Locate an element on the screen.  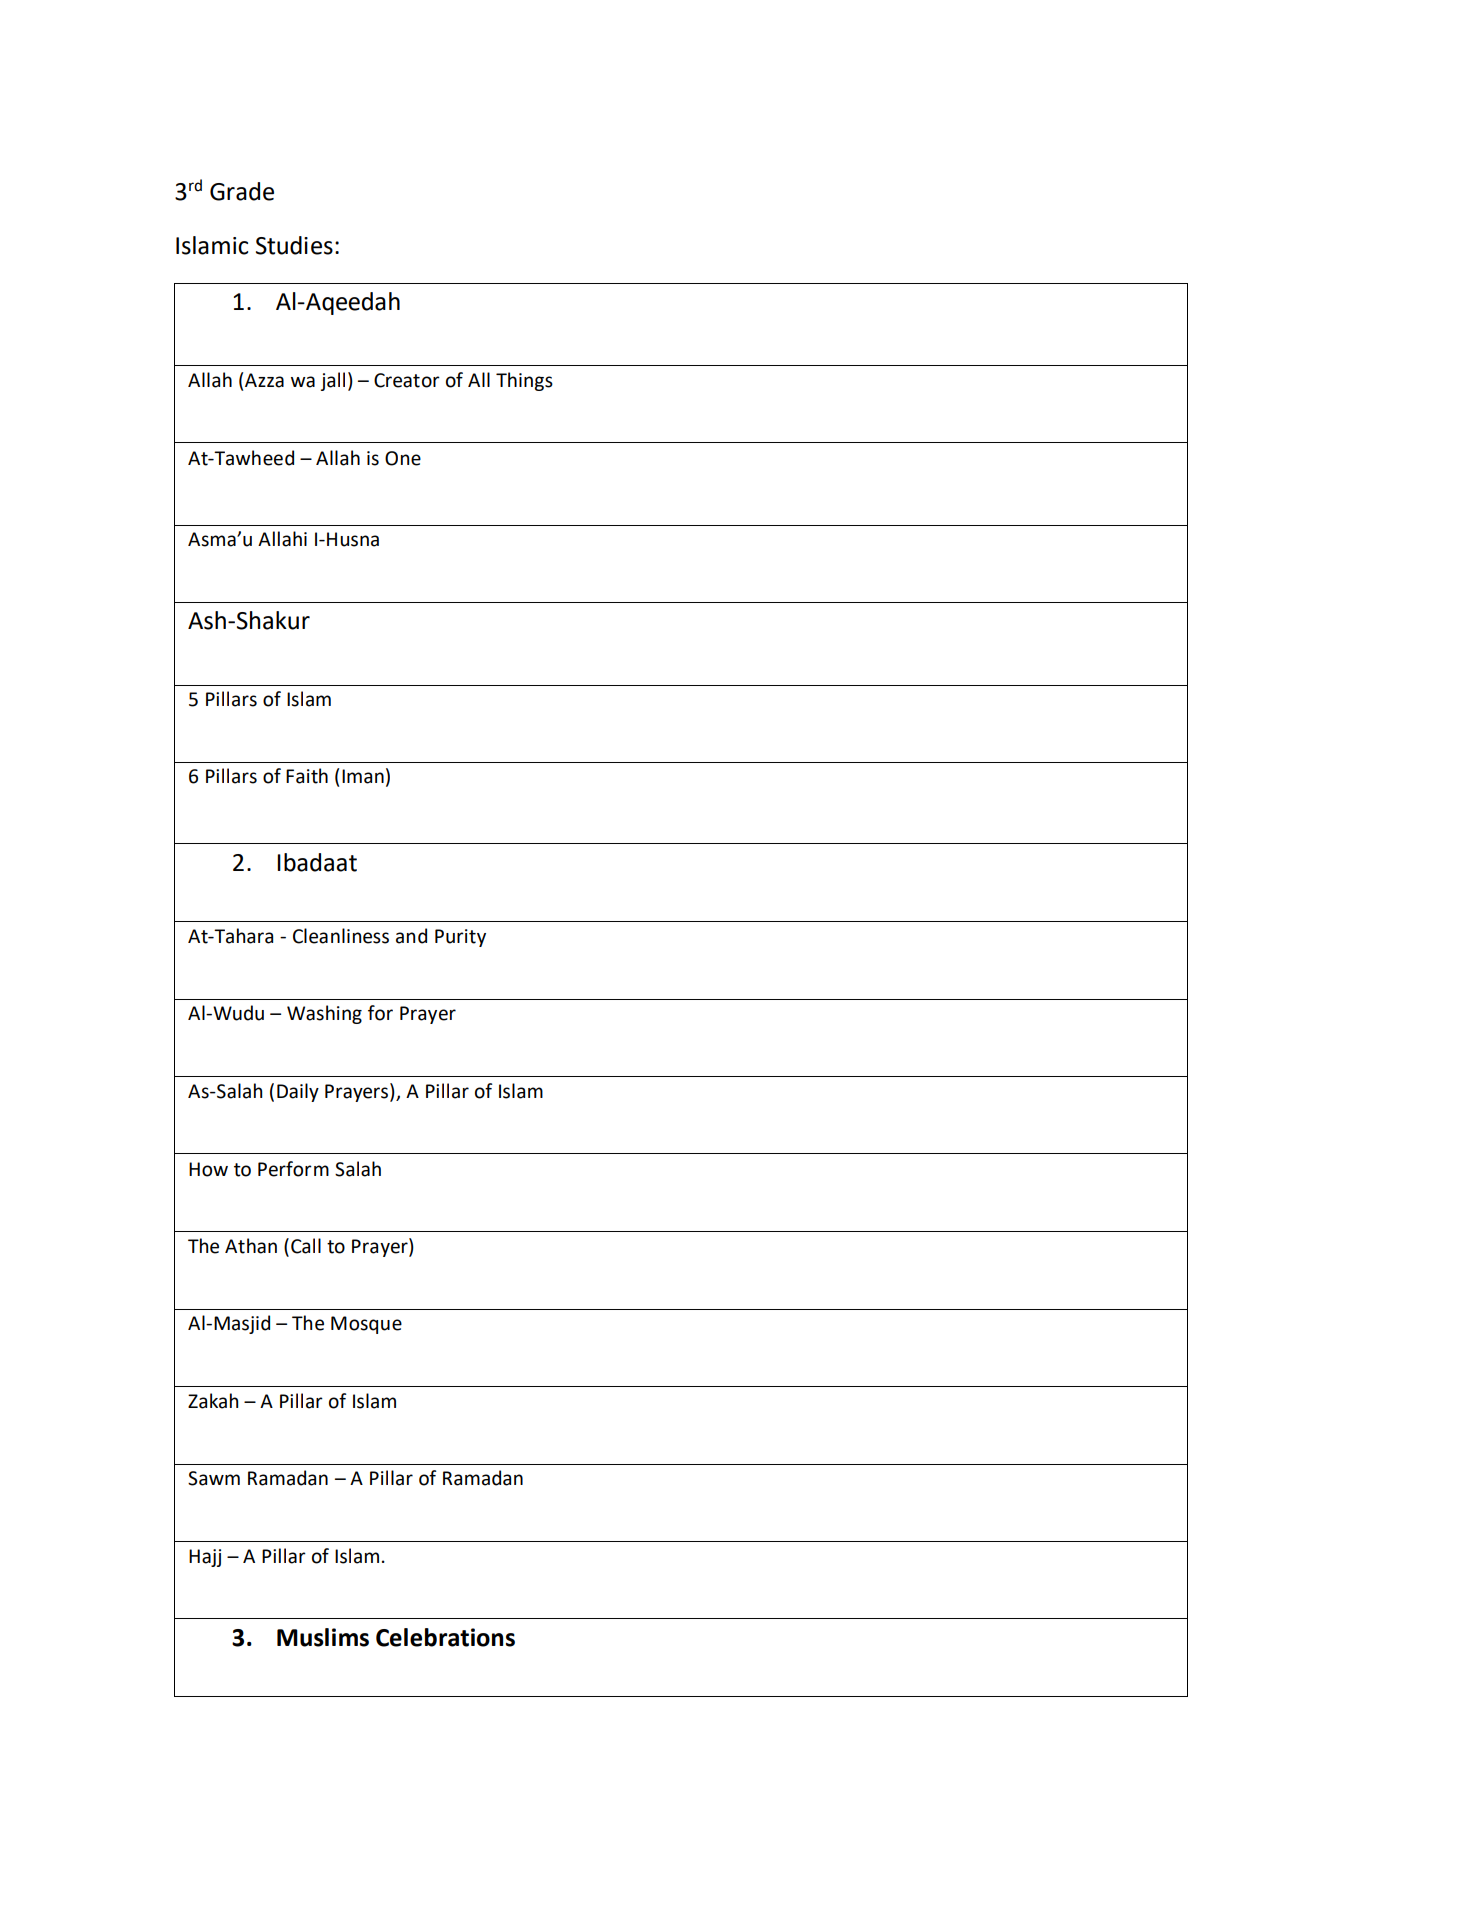
and is located at coordinates (411, 936).
